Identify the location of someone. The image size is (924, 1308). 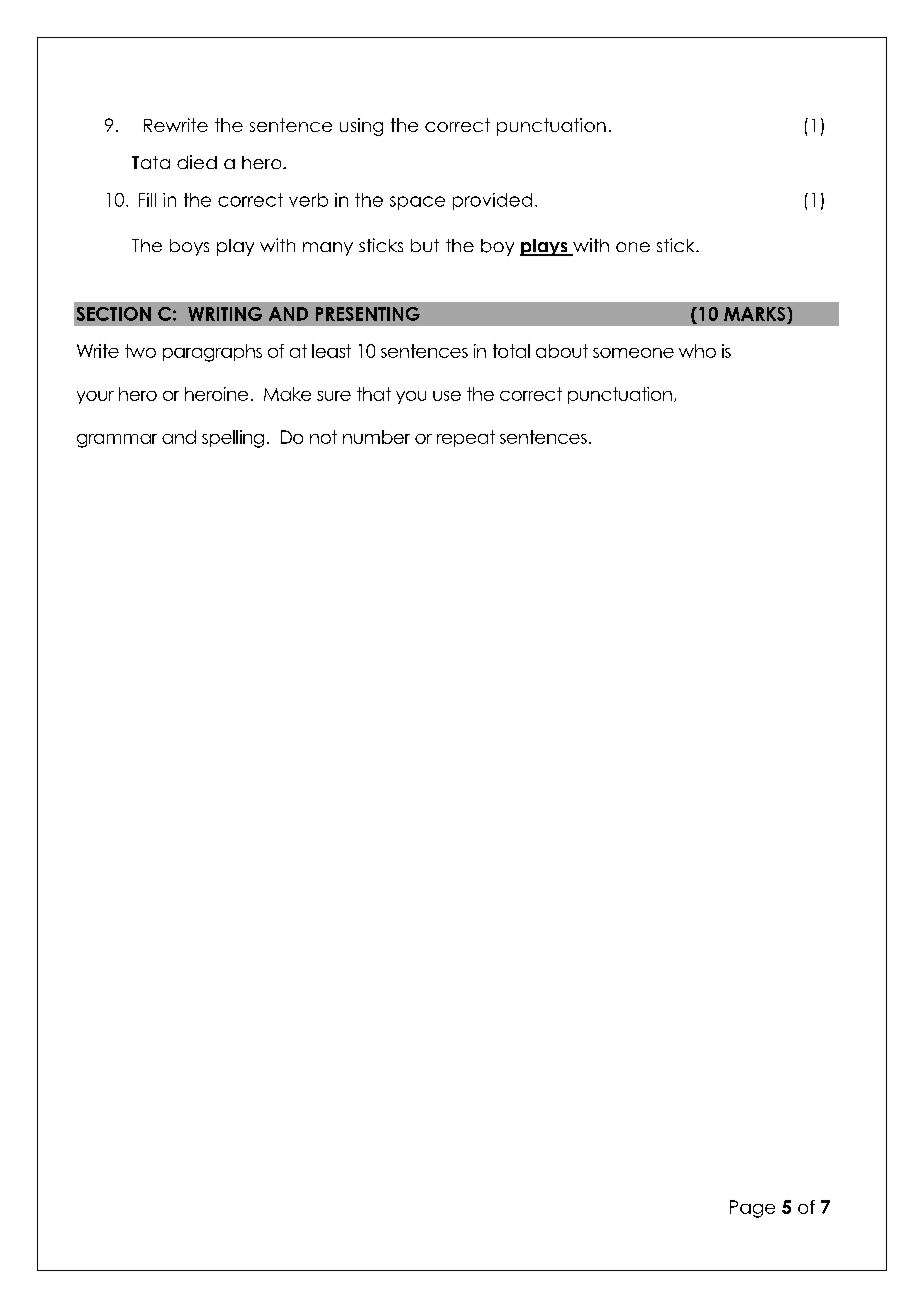
(633, 353).
